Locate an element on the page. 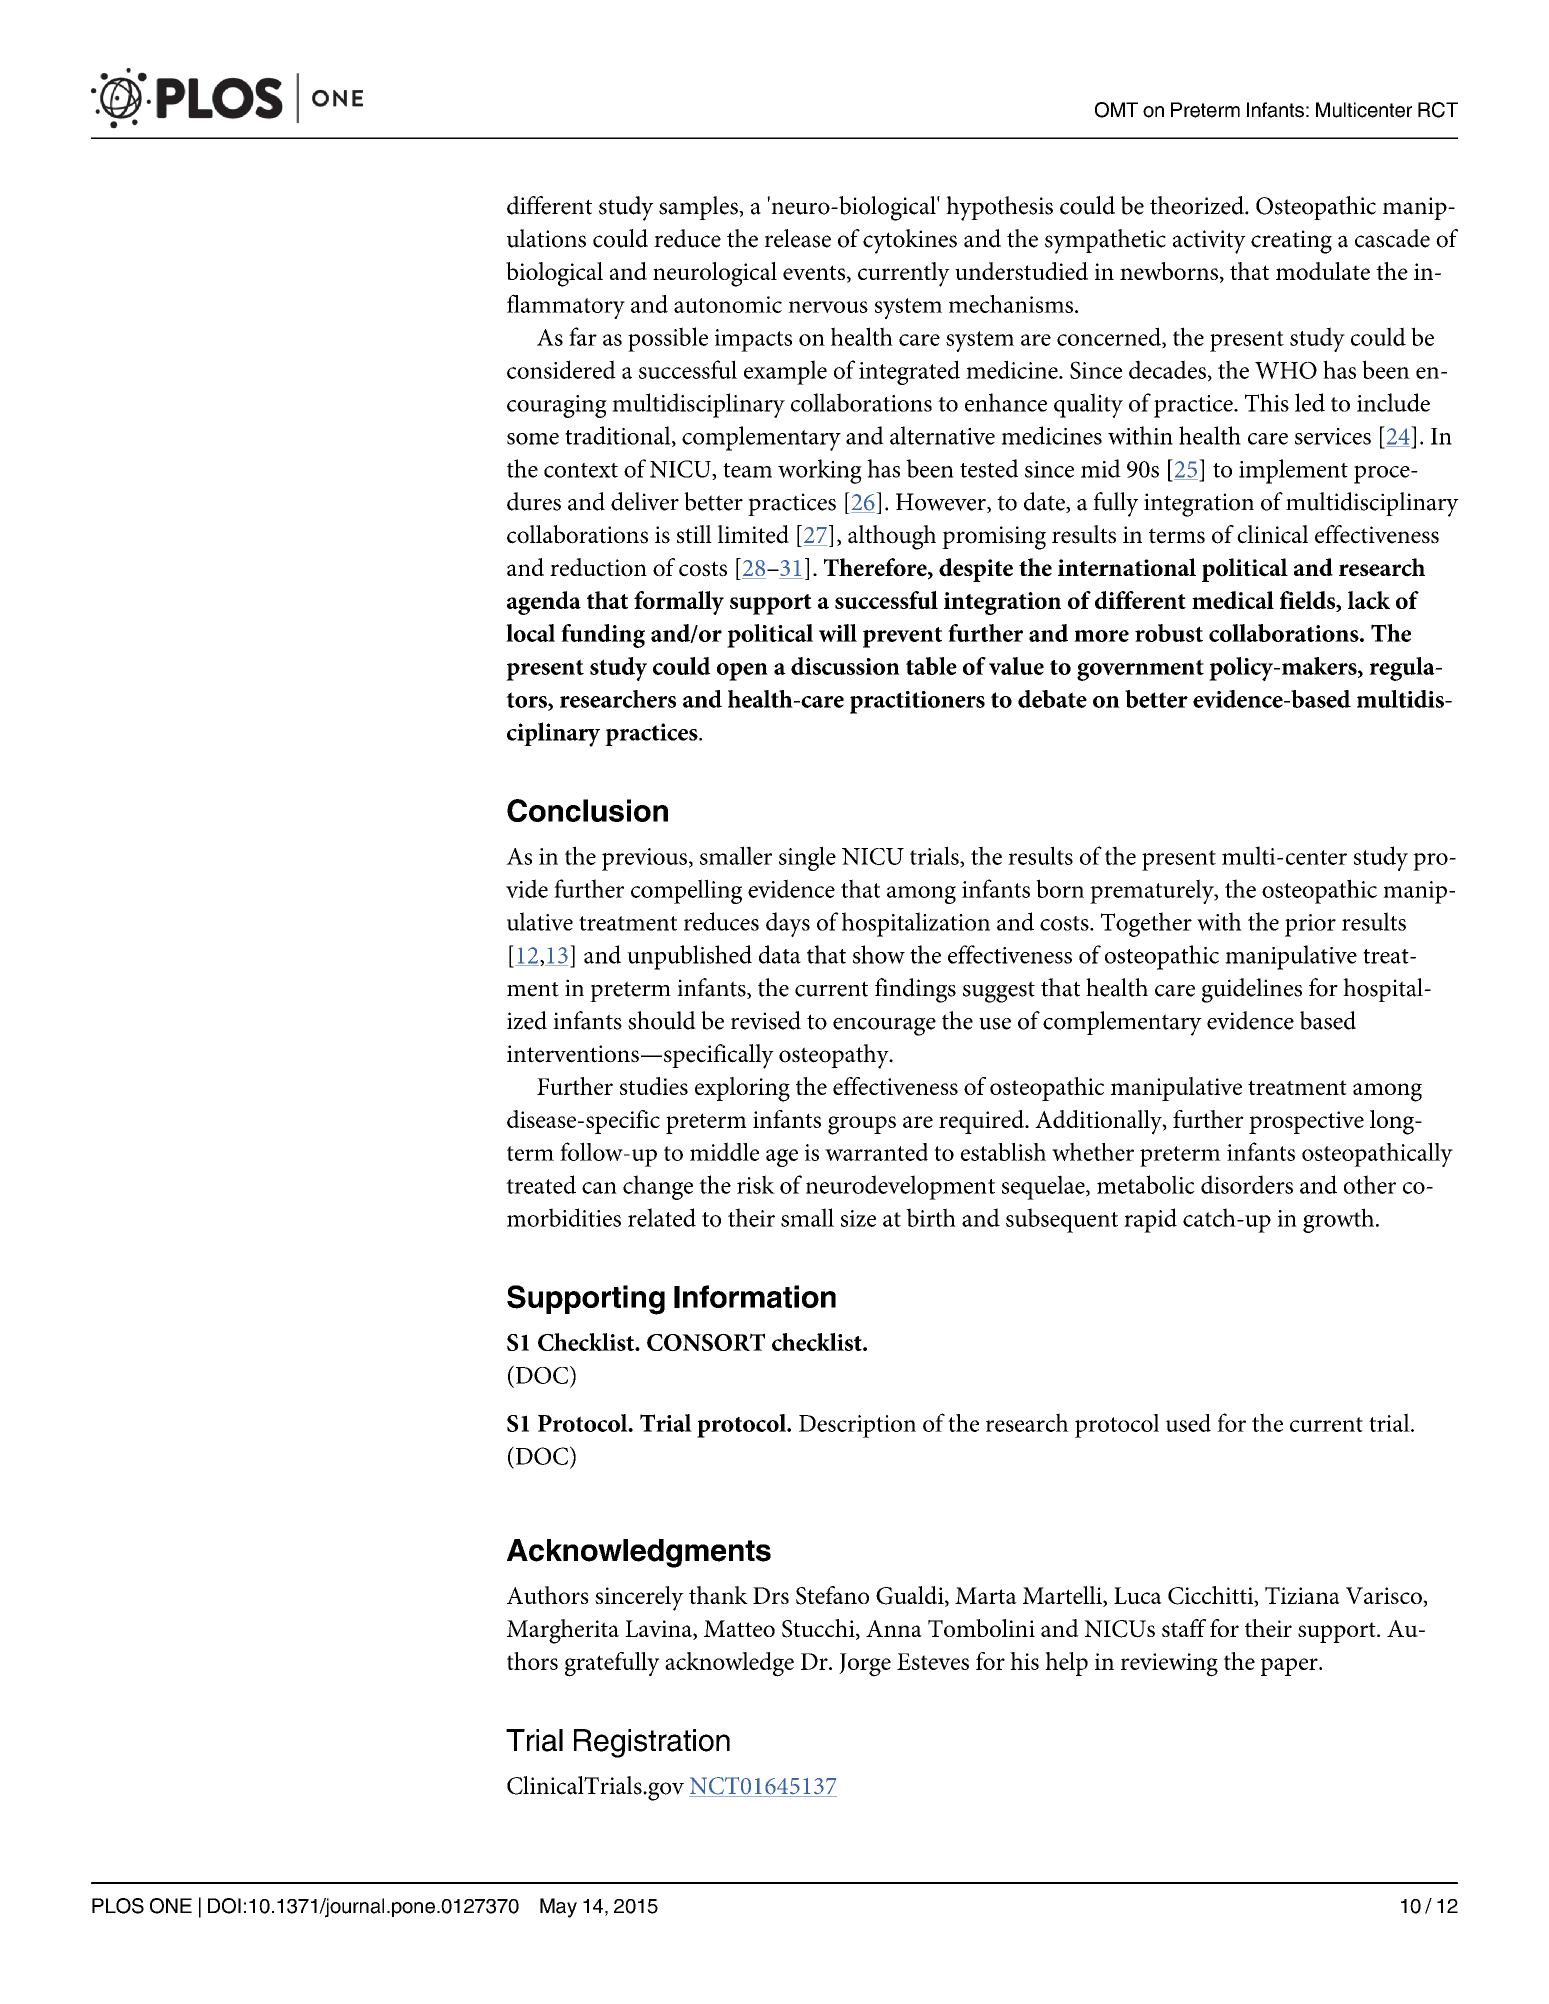 The height and width of the page is (2004, 1549). should is located at coordinates (662, 1020).
